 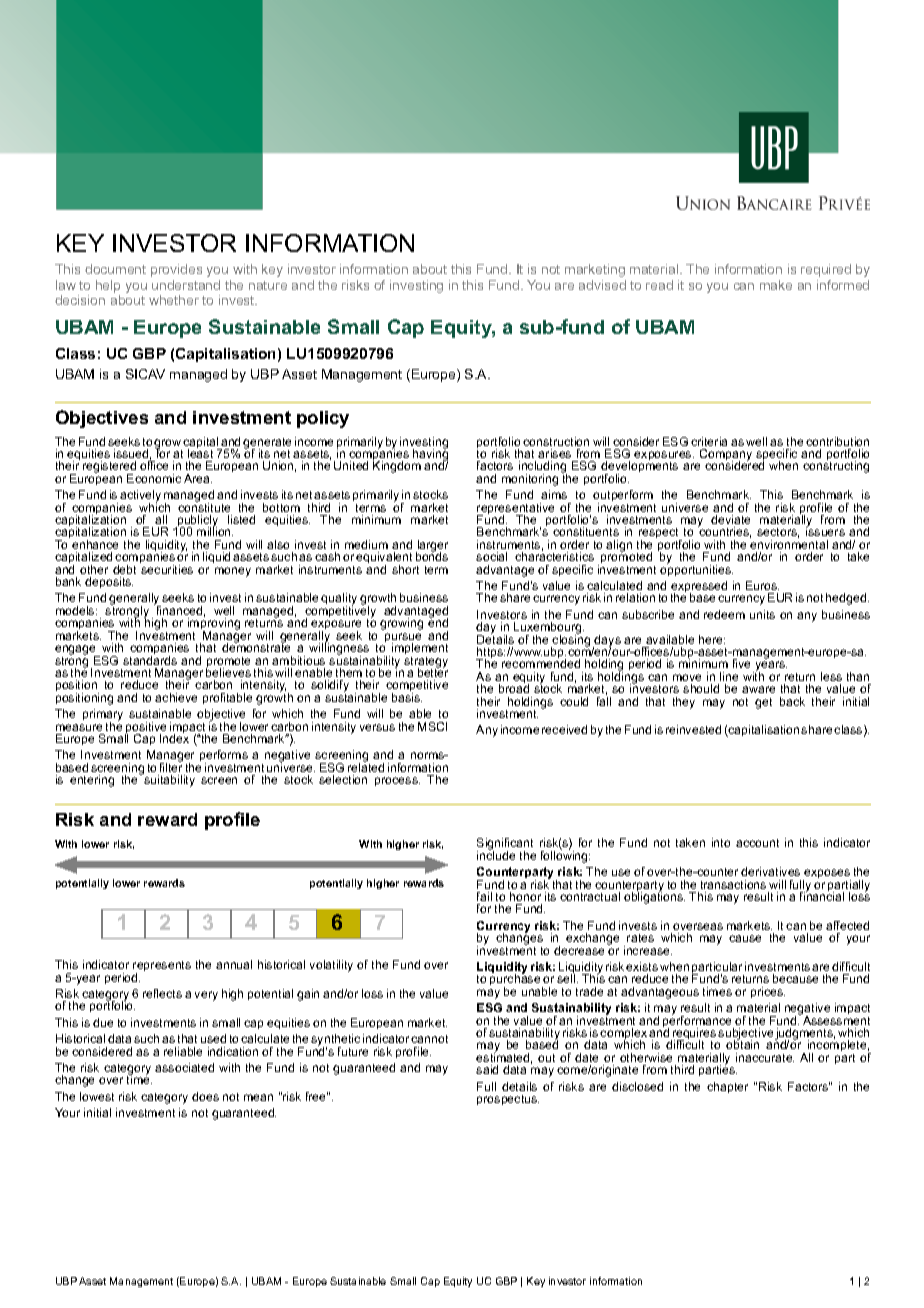 What do you see at coordinates (176, 697) in the page?
I see `achieve` at bounding box center [176, 697].
